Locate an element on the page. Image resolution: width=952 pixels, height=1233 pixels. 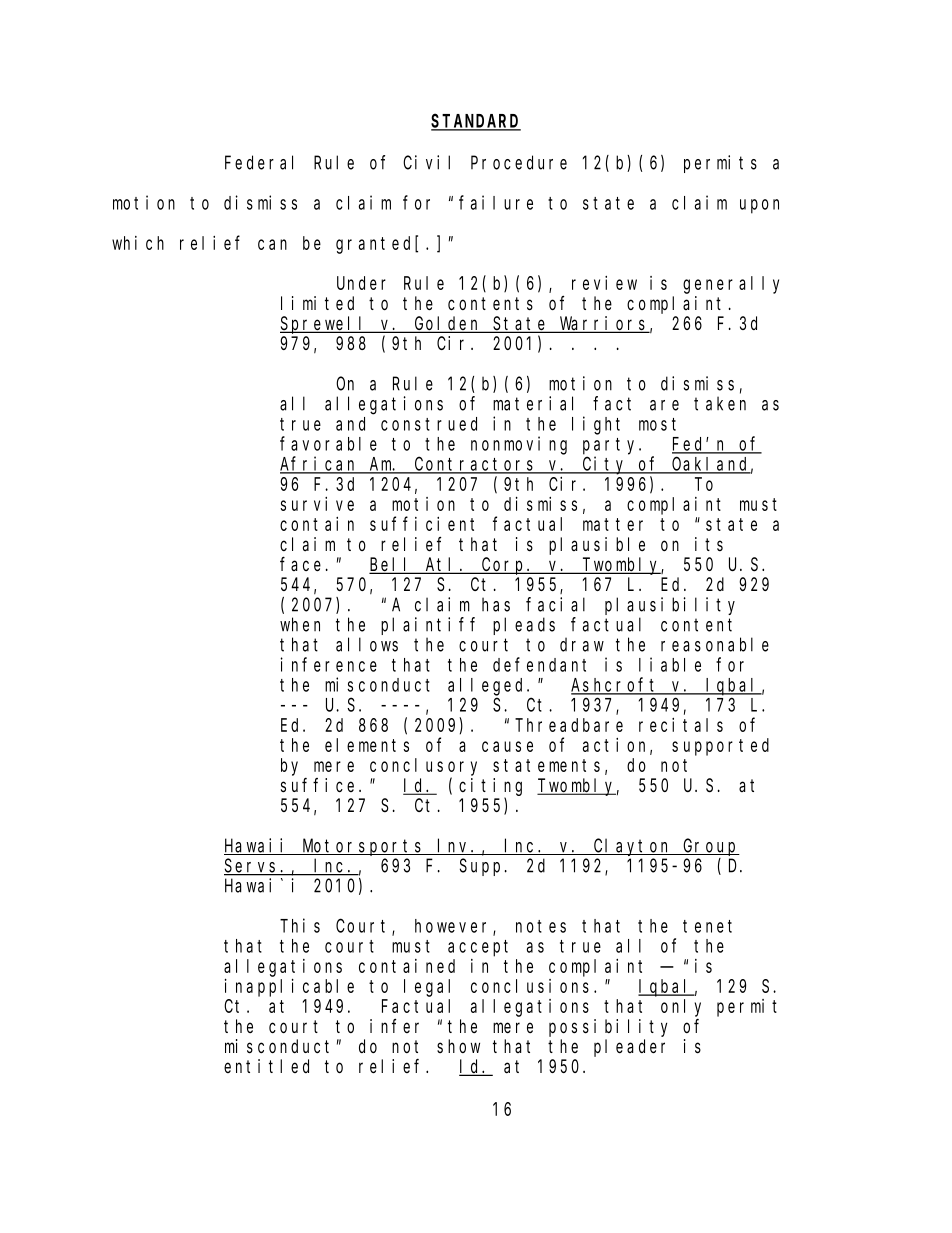
Clayton is located at coordinates (633, 847).
